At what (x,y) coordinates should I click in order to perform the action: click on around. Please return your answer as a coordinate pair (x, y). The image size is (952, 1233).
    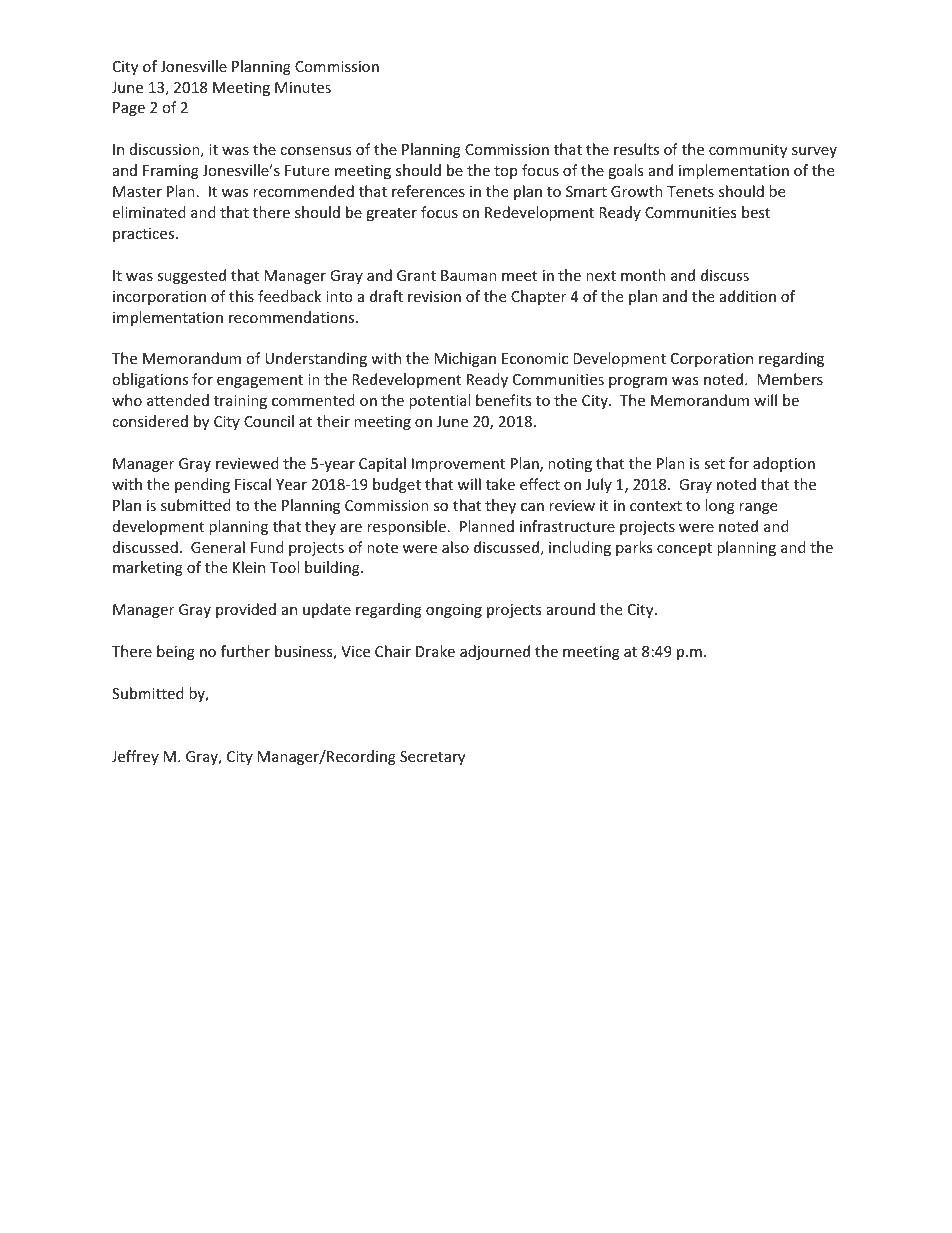
    Looking at the image, I should click on (571, 609).
